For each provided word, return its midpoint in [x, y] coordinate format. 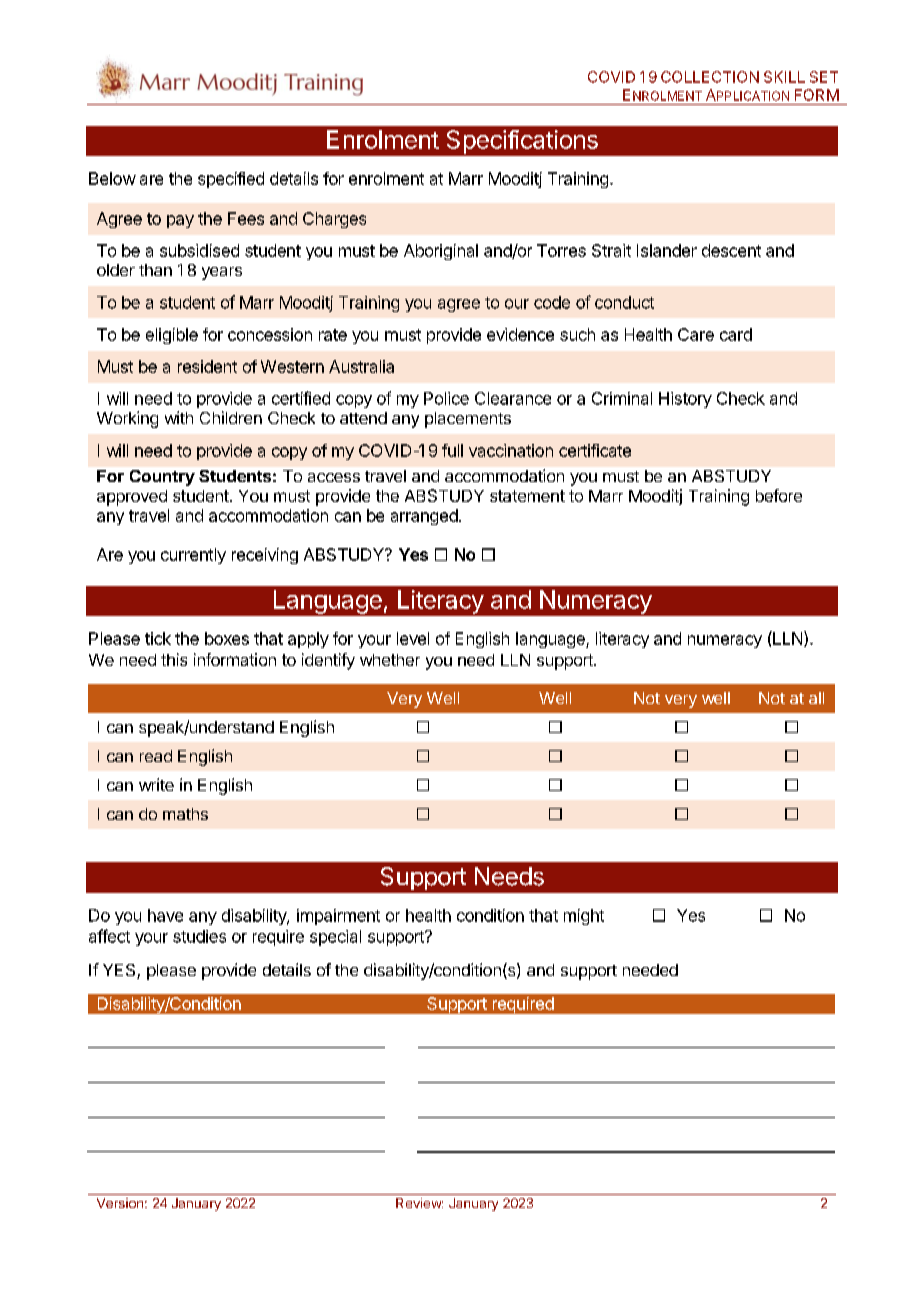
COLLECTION [710, 77]
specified [231, 180]
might [584, 917]
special [335, 938]
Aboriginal [441, 252]
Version [120, 1203]
